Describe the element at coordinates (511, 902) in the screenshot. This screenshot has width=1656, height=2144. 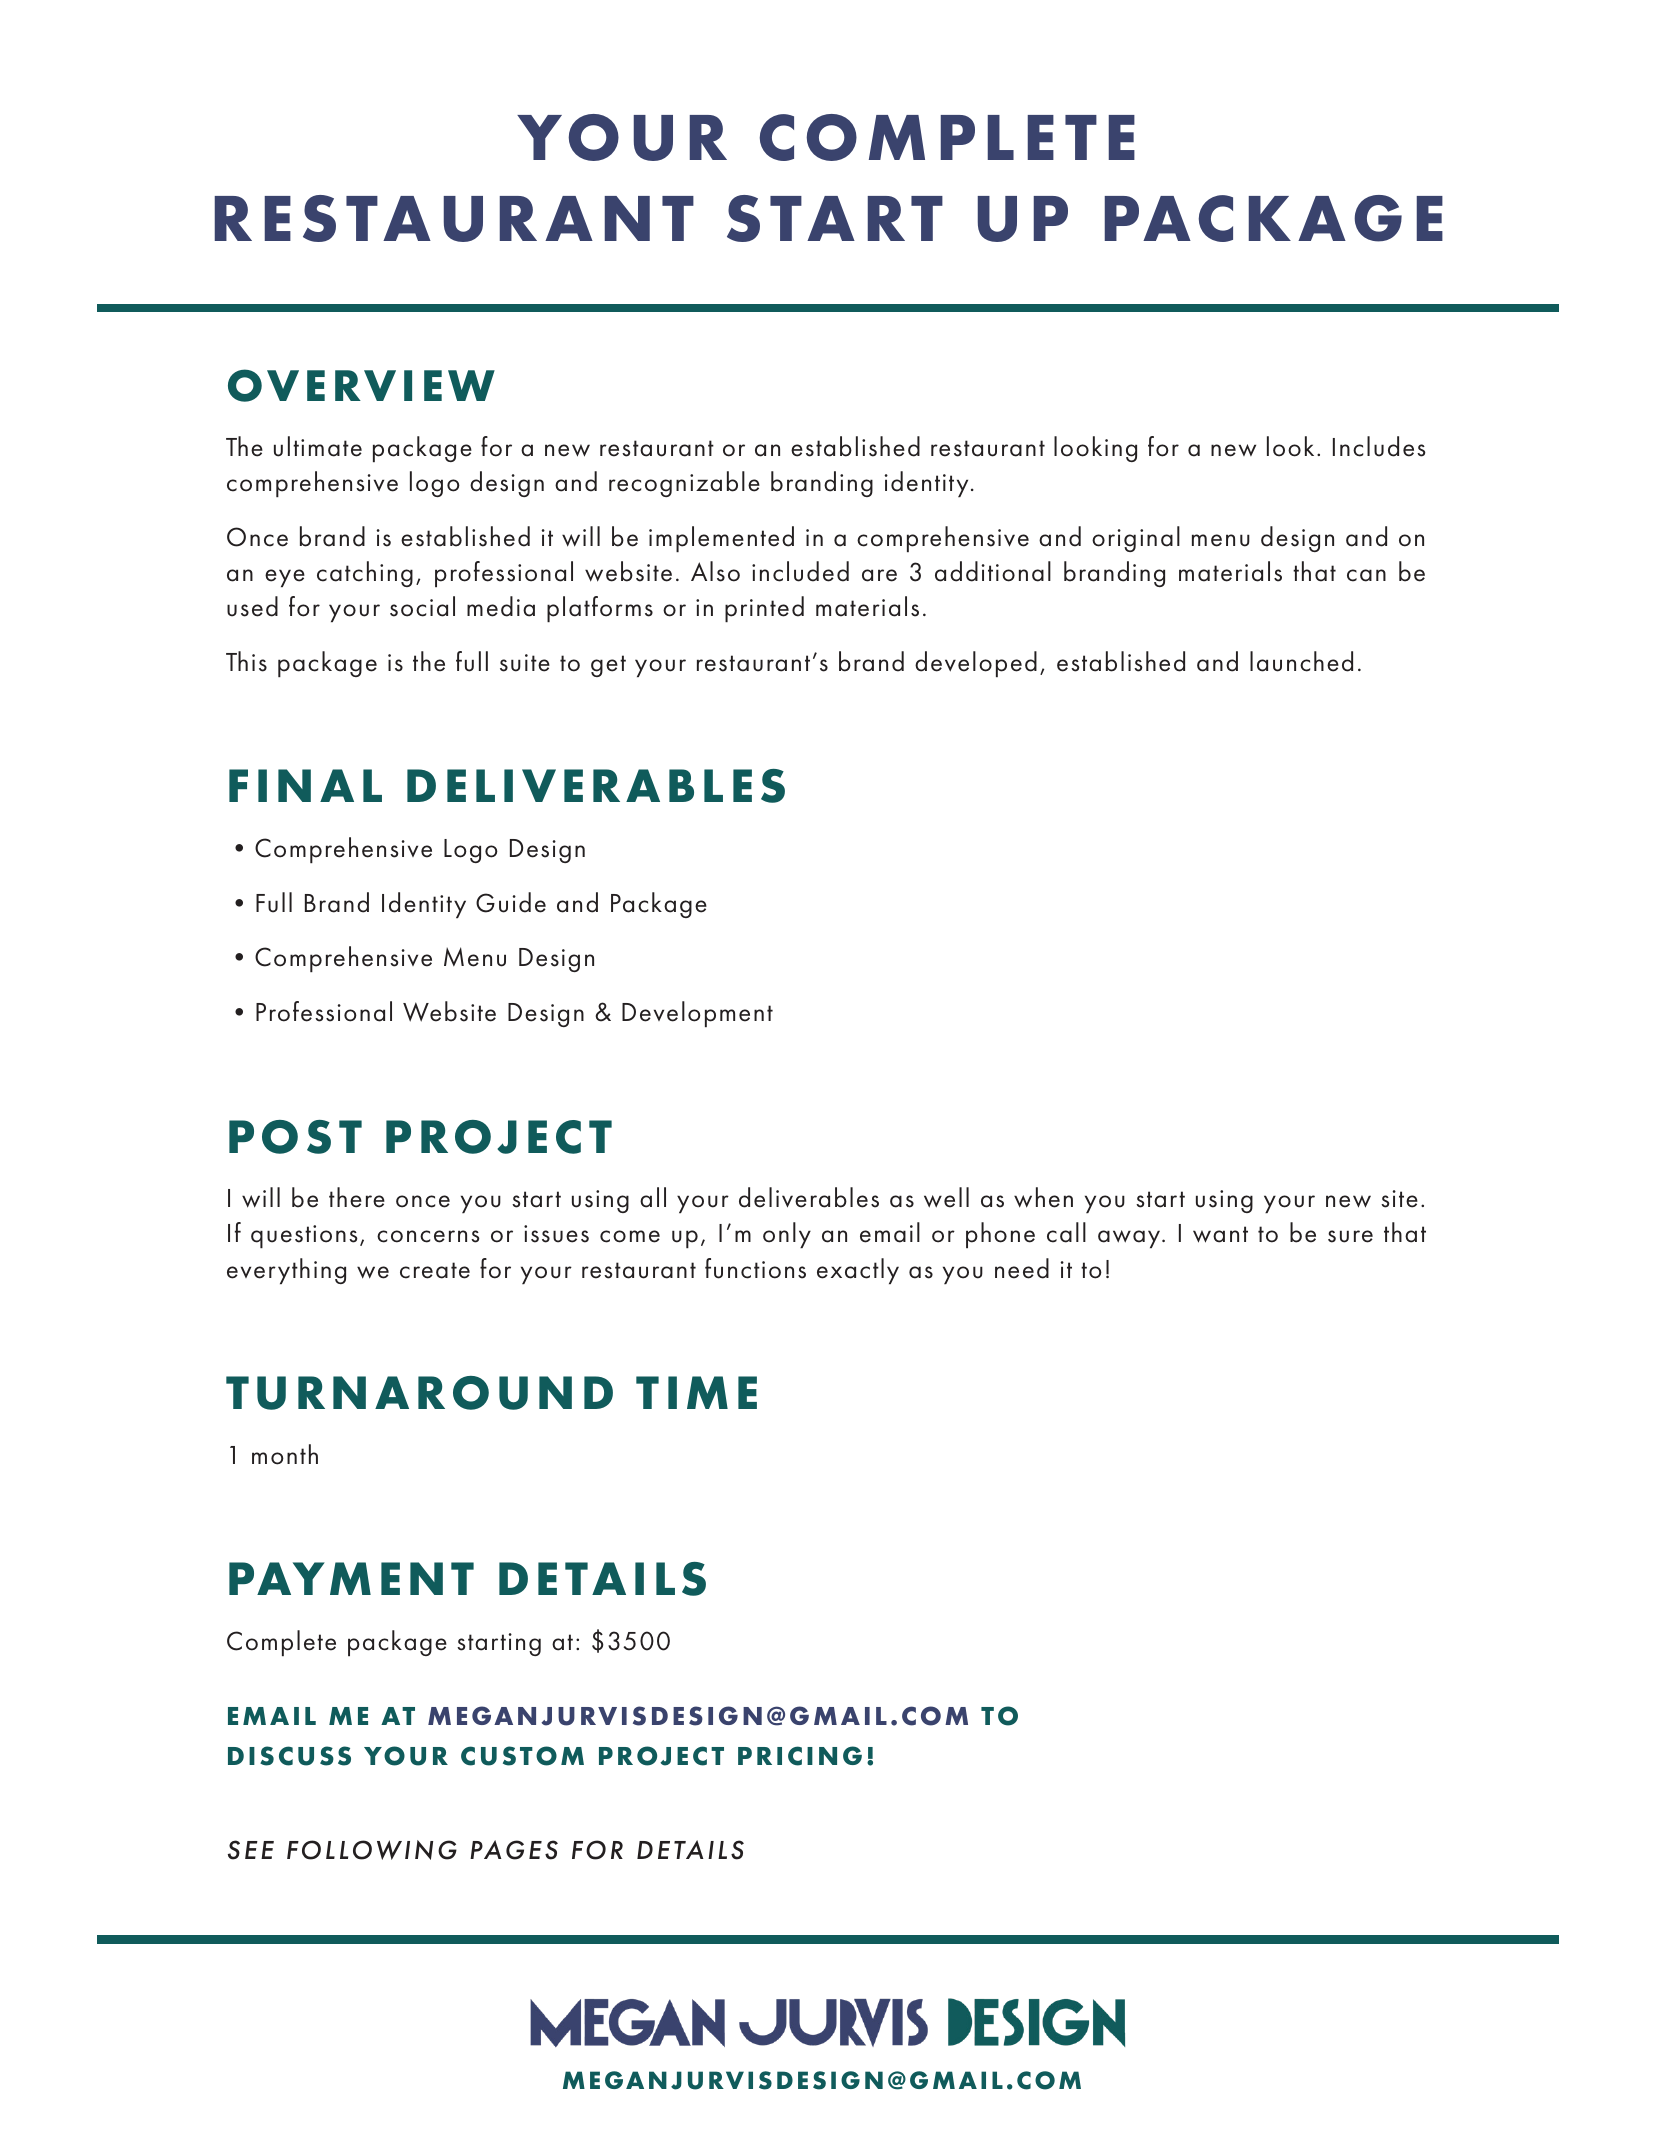
I see `Guide` at that location.
